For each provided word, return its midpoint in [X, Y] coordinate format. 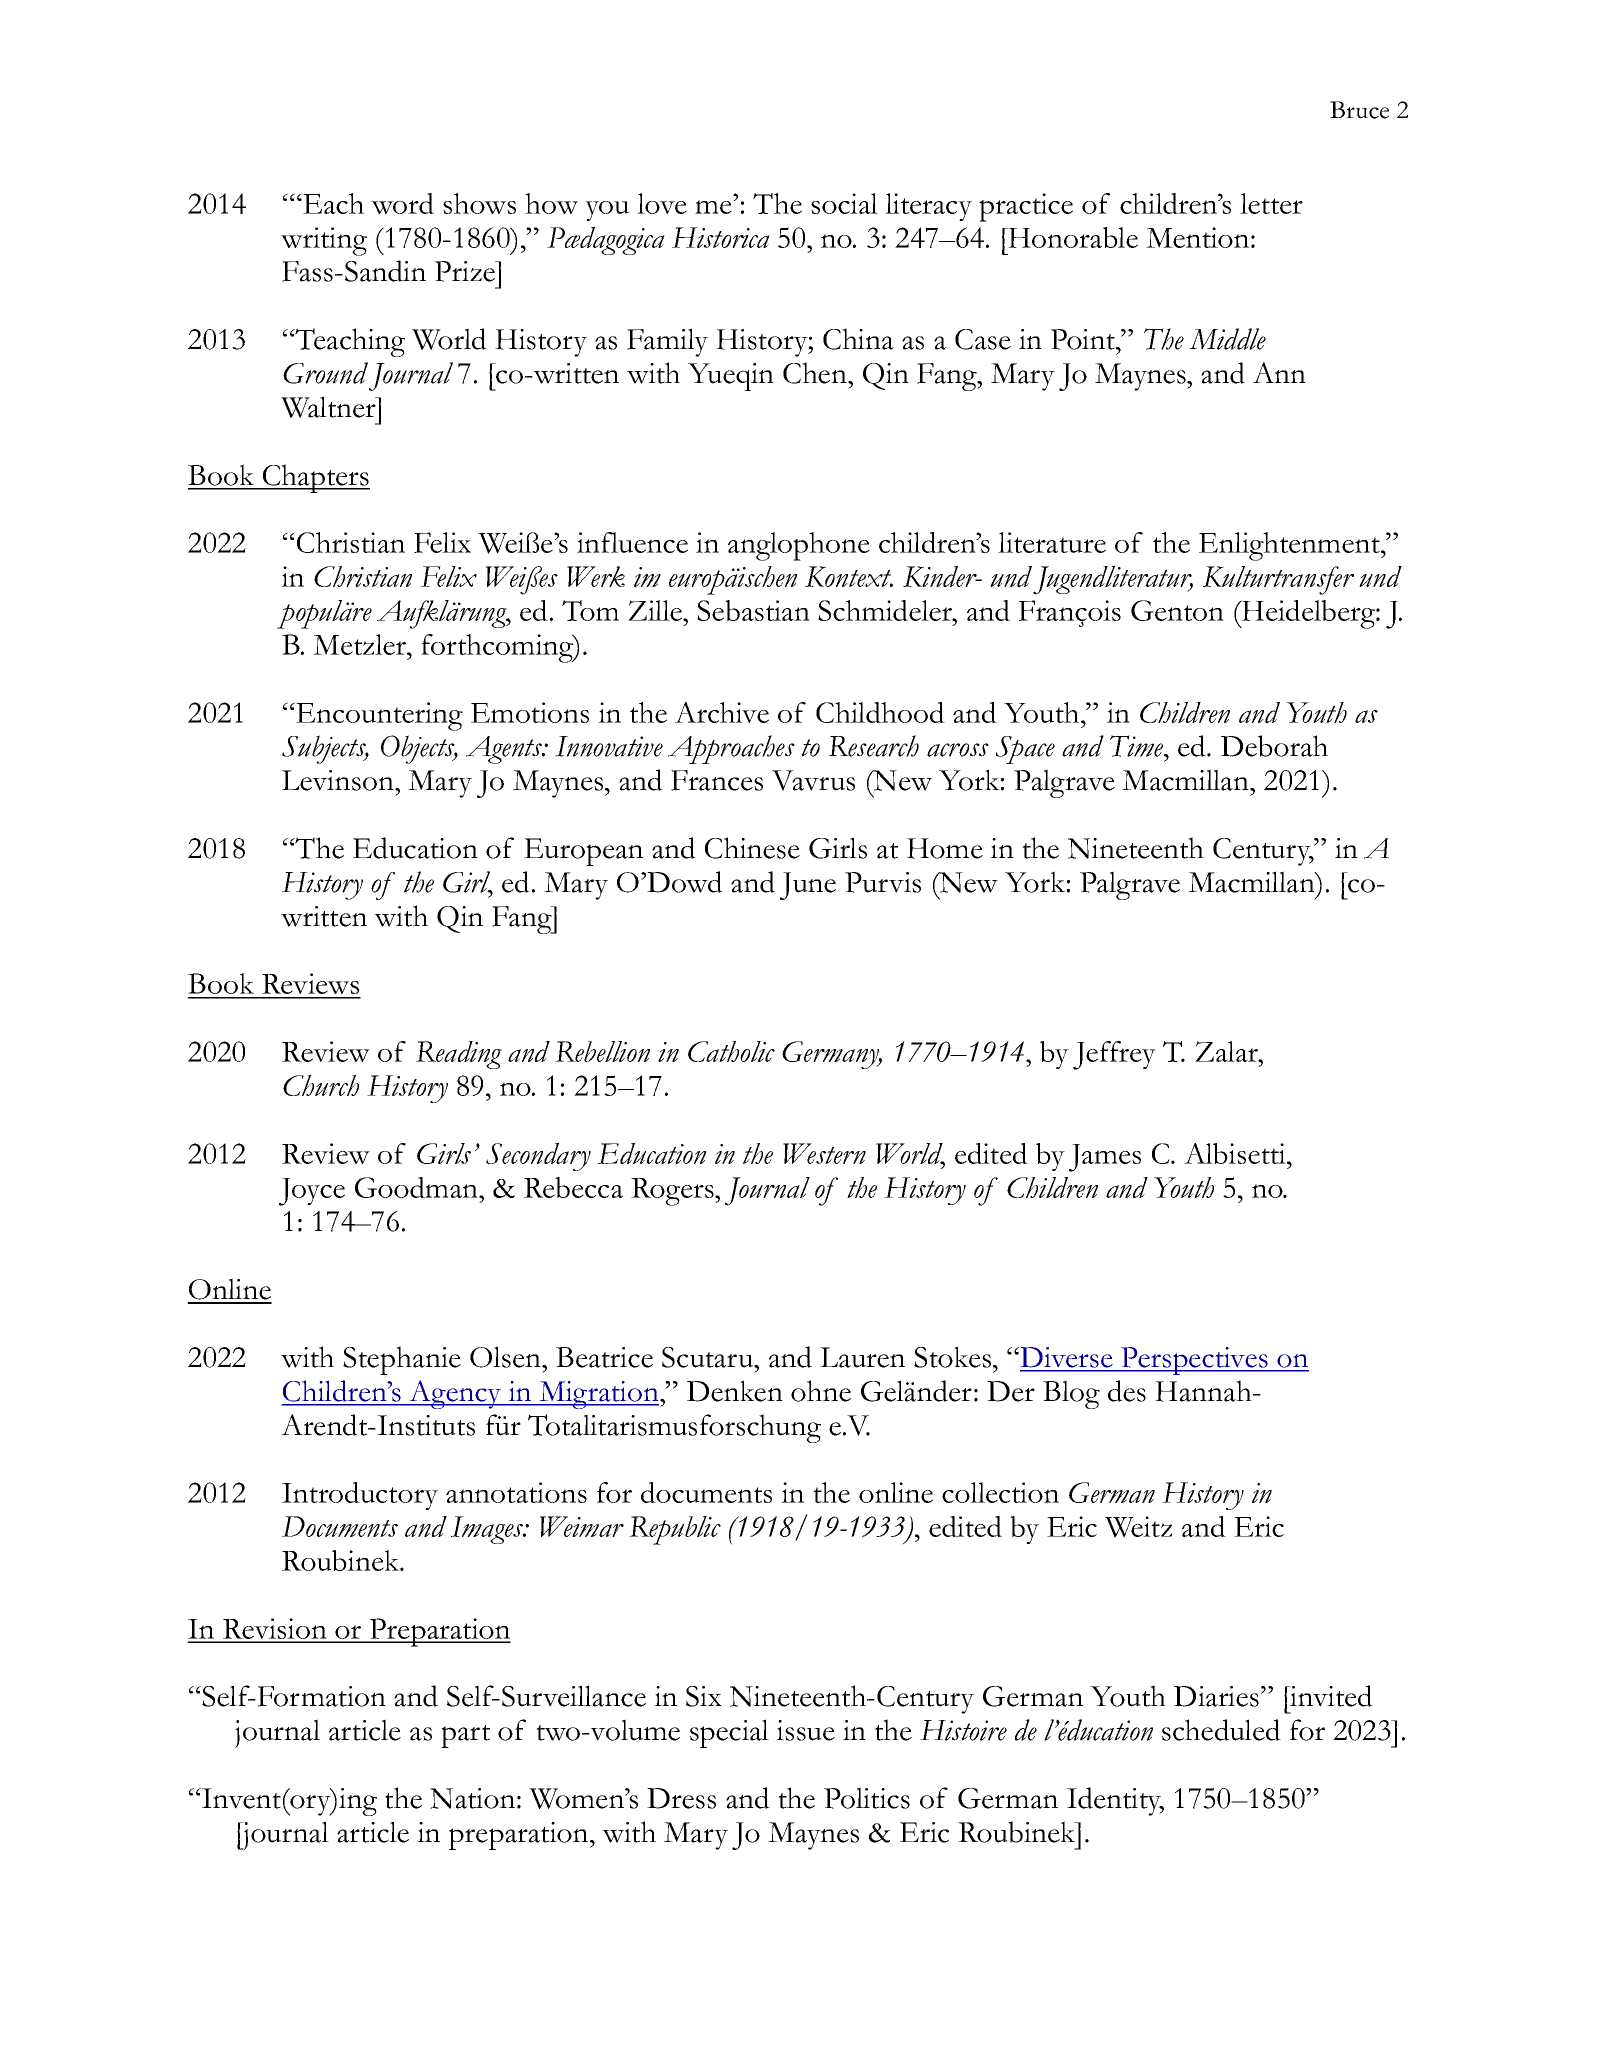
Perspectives [1194, 1361]
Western [824, 1153]
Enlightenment [1290, 546]
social [844, 203]
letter [1271, 203]
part [465, 1736]
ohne [821, 1391]
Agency [455, 1394]
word [402, 203]
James [1105, 1158]
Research [873, 746]
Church [321, 1085]
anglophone [799, 546]
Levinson [339, 780]
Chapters [315, 478]
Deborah [1274, 746]
